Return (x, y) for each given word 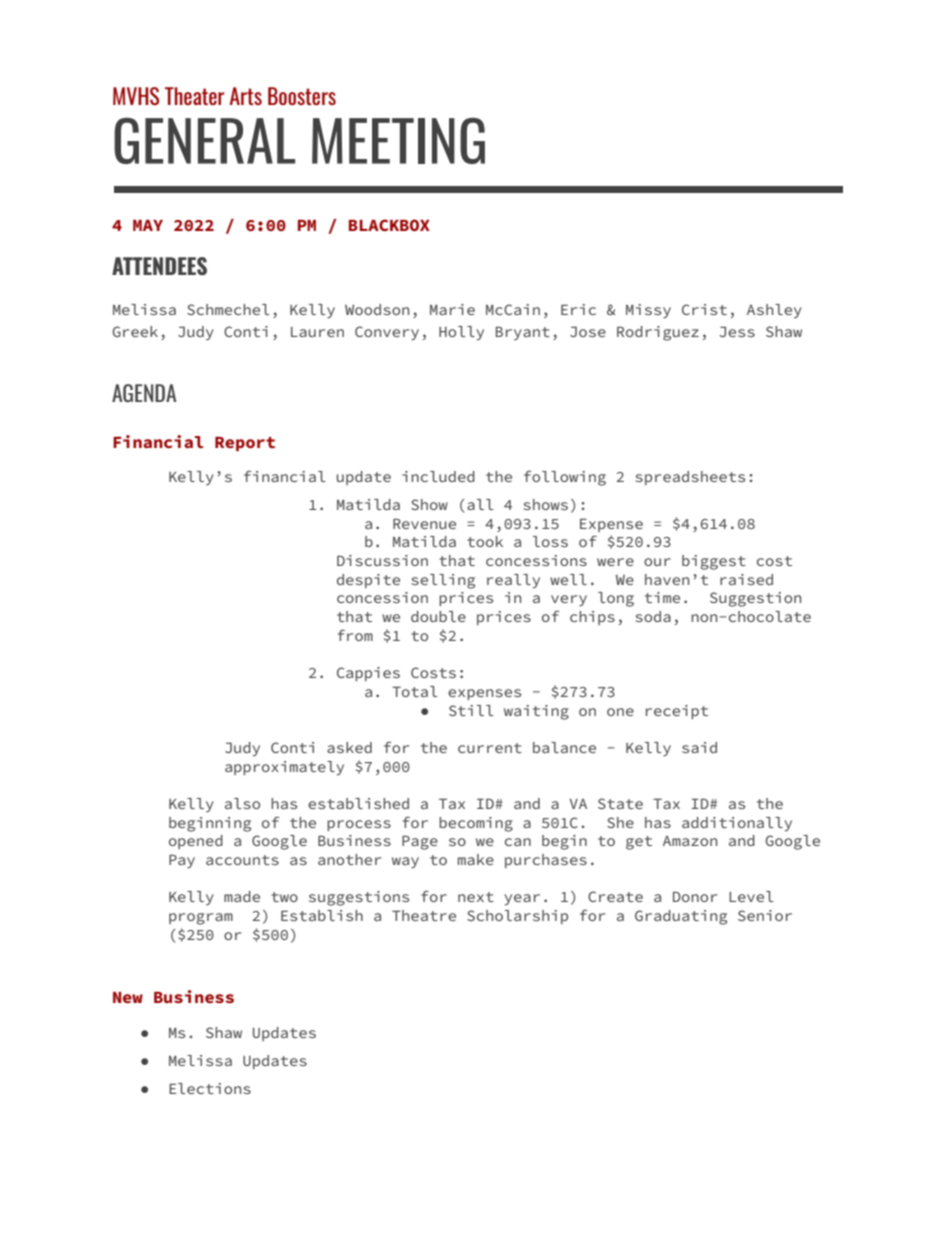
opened (196, 842)
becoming (476, 824)
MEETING (398, 141)
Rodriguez (658, 333)
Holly (461, 333)
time (662, 597)
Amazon (690, 841)
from (355, 635)
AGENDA (144, 393)
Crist (704, 309)
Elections (210, 1088)
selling (443, 581)
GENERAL (204, 141)
